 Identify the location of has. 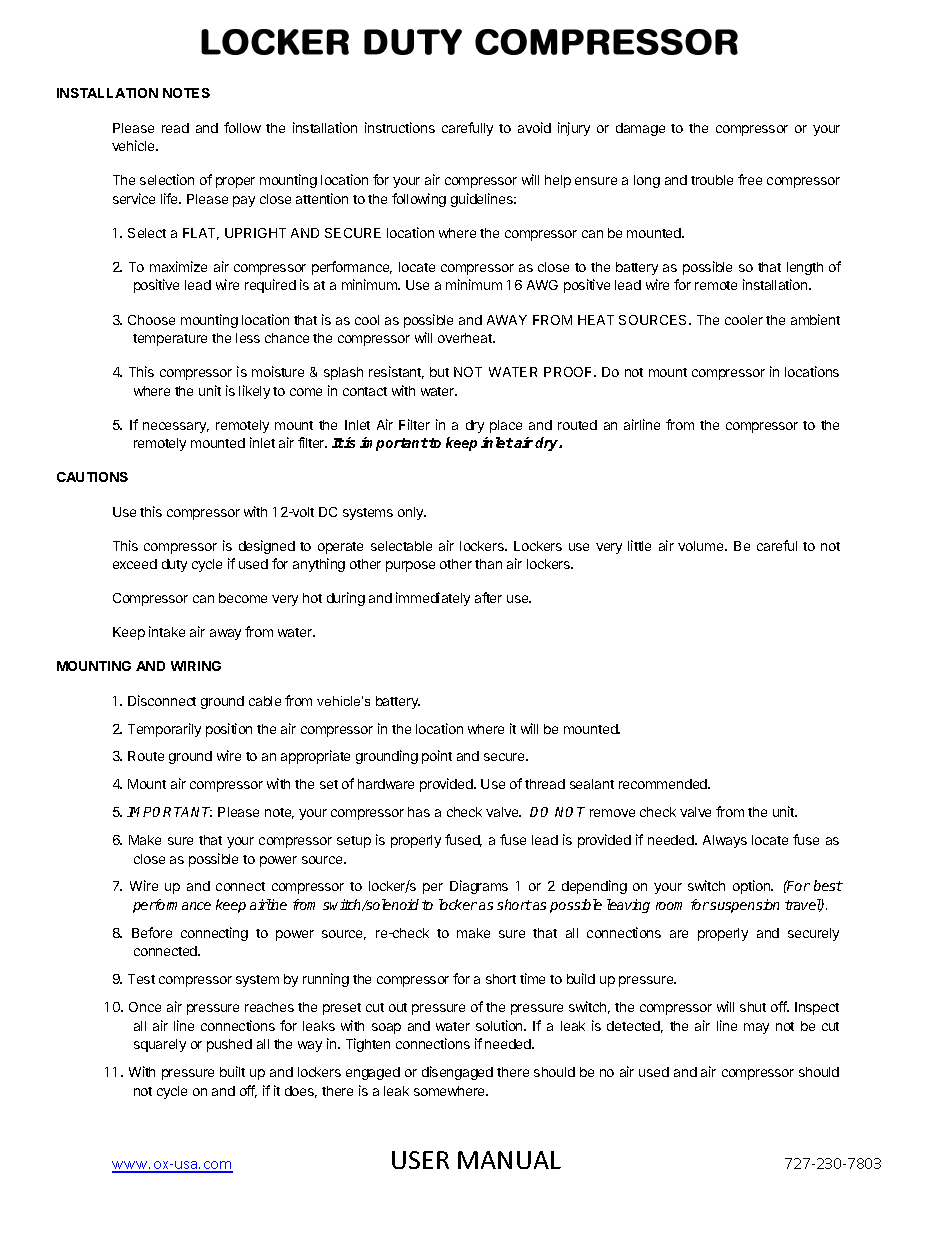
(419, 812).
